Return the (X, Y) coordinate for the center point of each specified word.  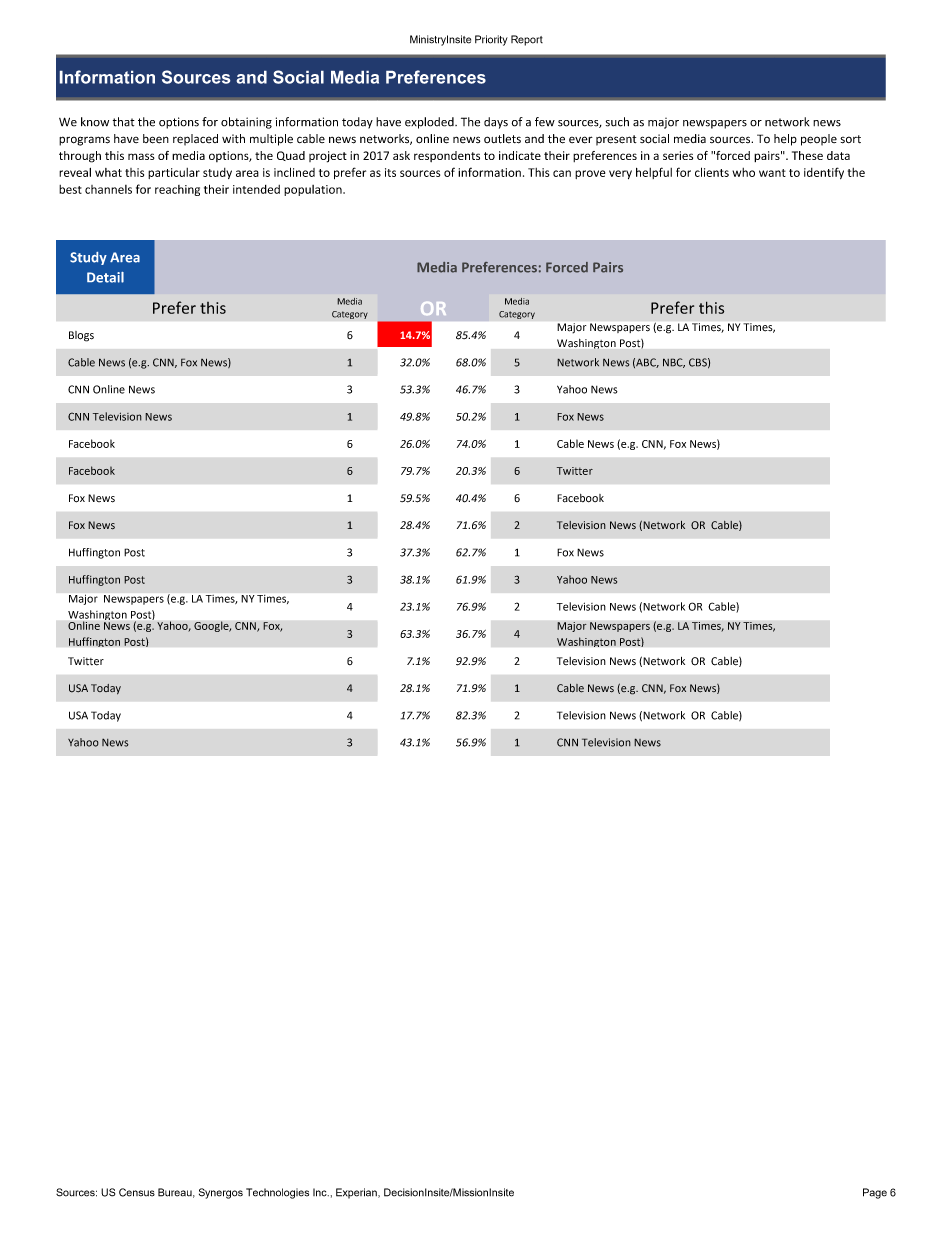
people (819, 140)
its (390, 172)
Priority (491, 40)
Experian (357, 1193)
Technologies (277, 1193)
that (124, 122)
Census (137, 1192)
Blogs (81, 336)
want (772, 173)
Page (875, 1193)
